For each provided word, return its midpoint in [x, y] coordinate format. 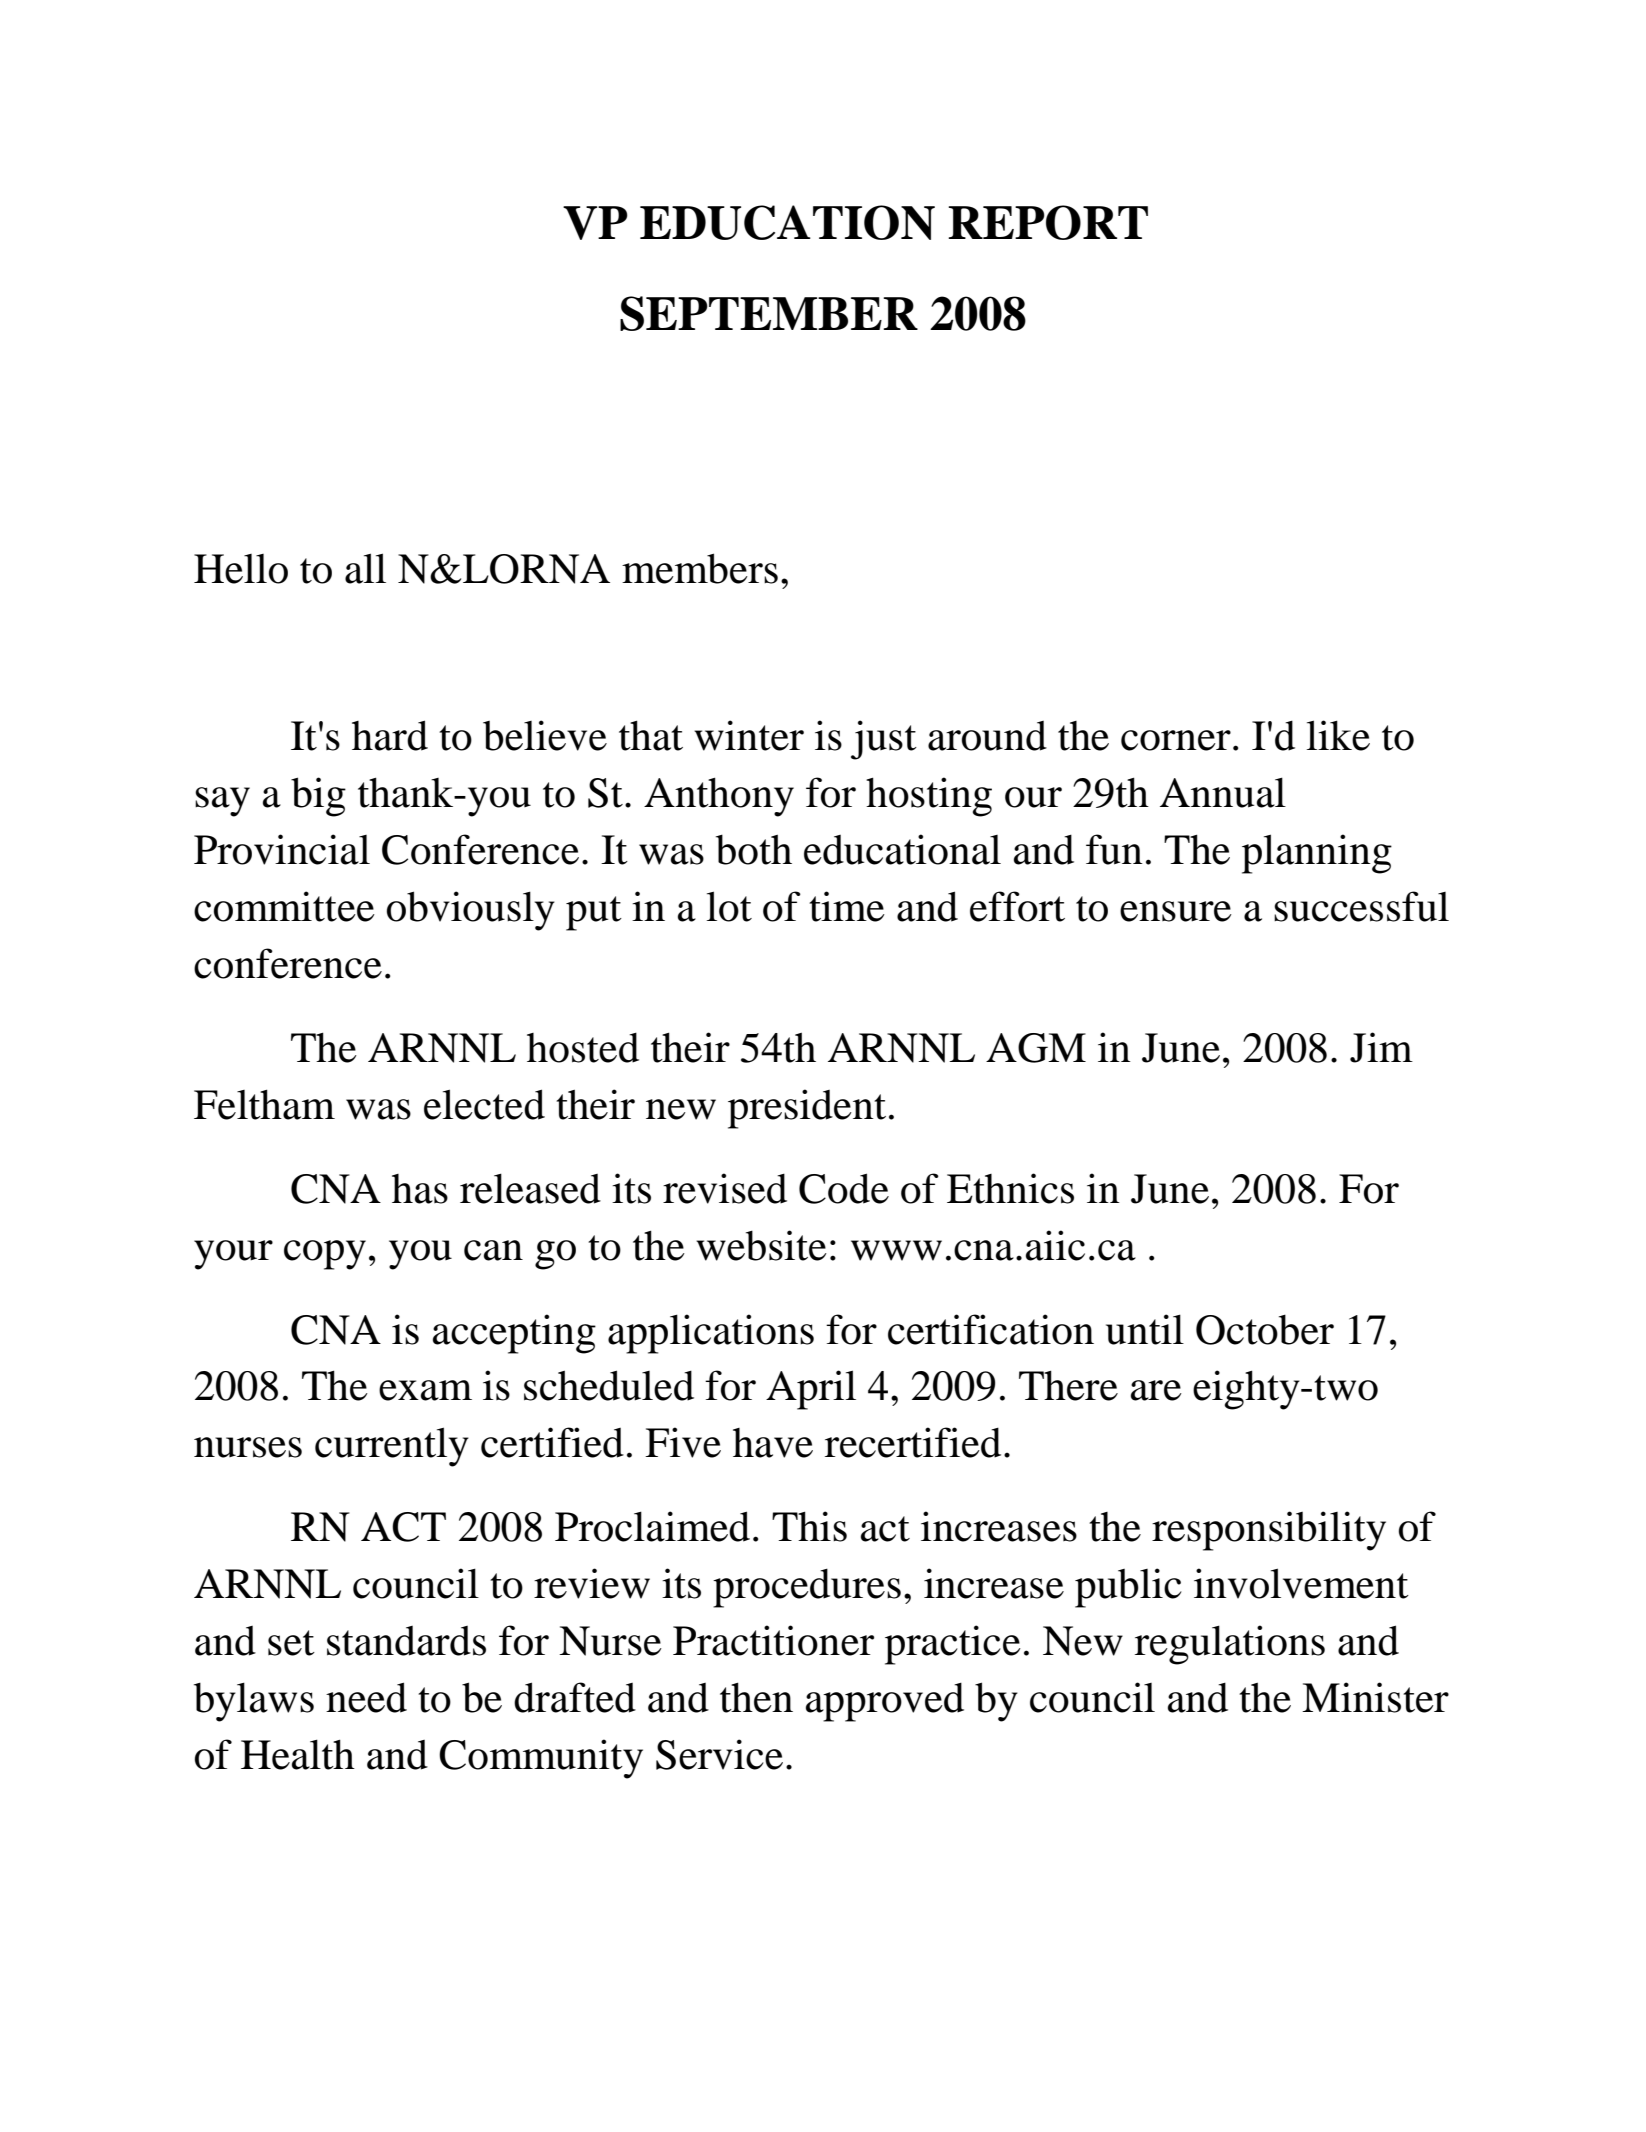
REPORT [1048, 222]
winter [749, 735]
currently [392, 1447]
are [1156, 1390]
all [365, 568]
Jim [1381, 1047]
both [754, 849]
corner [1176, 740]
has [420, 1189]
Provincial [282, 849]
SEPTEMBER [769, 313]
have [773, 1443]
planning [1317, 854]
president [807, 1109]
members [700, 568]
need [366, 1697]
